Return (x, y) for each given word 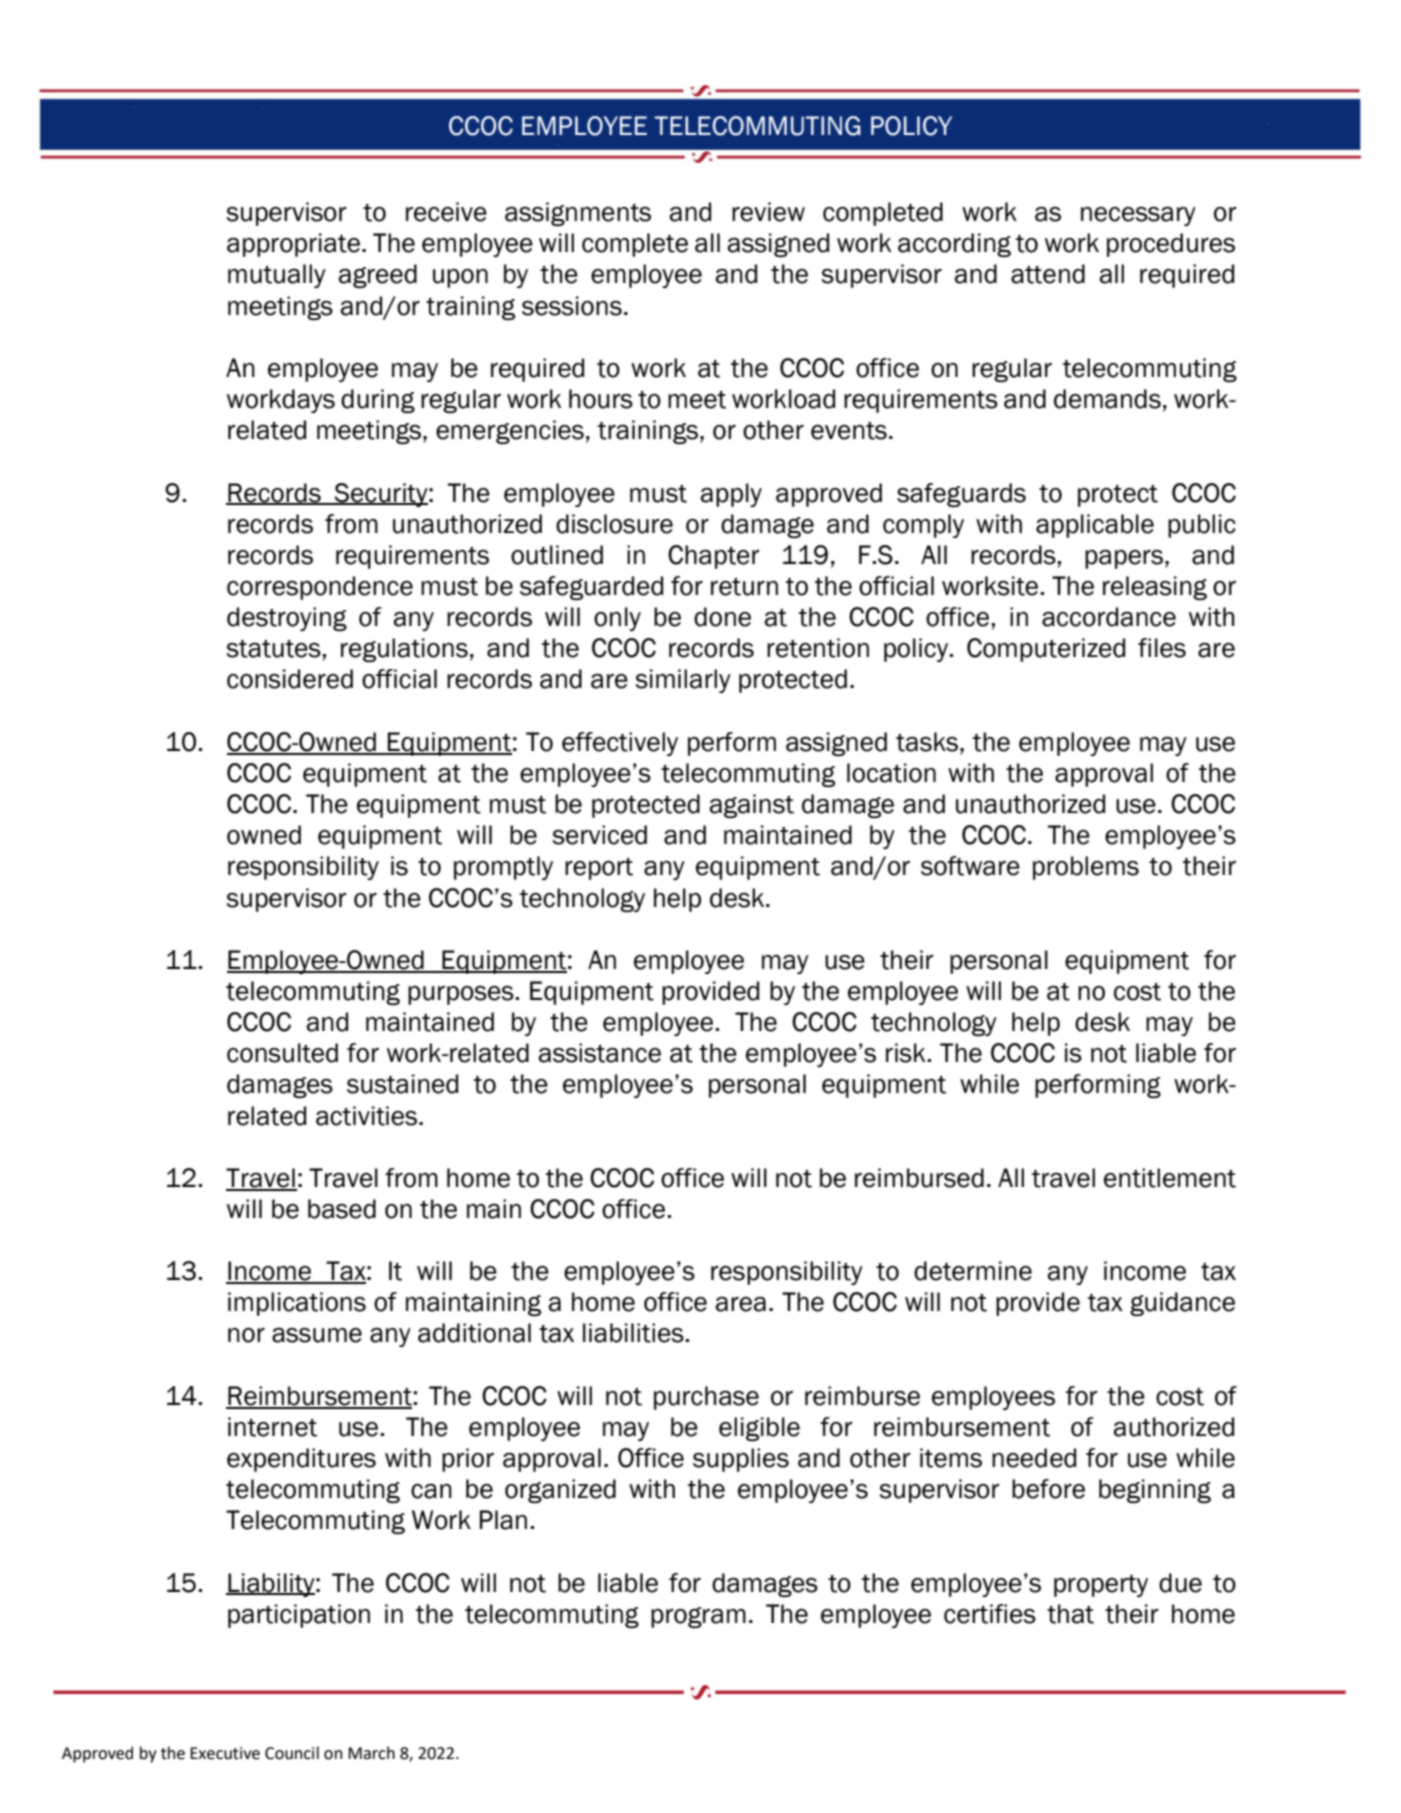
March (371, 1753)
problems (1086, 868)
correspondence (320, 588)
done (722, 617)
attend (1048, 274)
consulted (282, 1053)
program (698, 1617)
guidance (1182, 1304)
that (1070, 1614)
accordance (1109, 617)
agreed (378, 276)
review (768, 212)
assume (317, 1335)
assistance (600, 1053)
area (741, 1304)
